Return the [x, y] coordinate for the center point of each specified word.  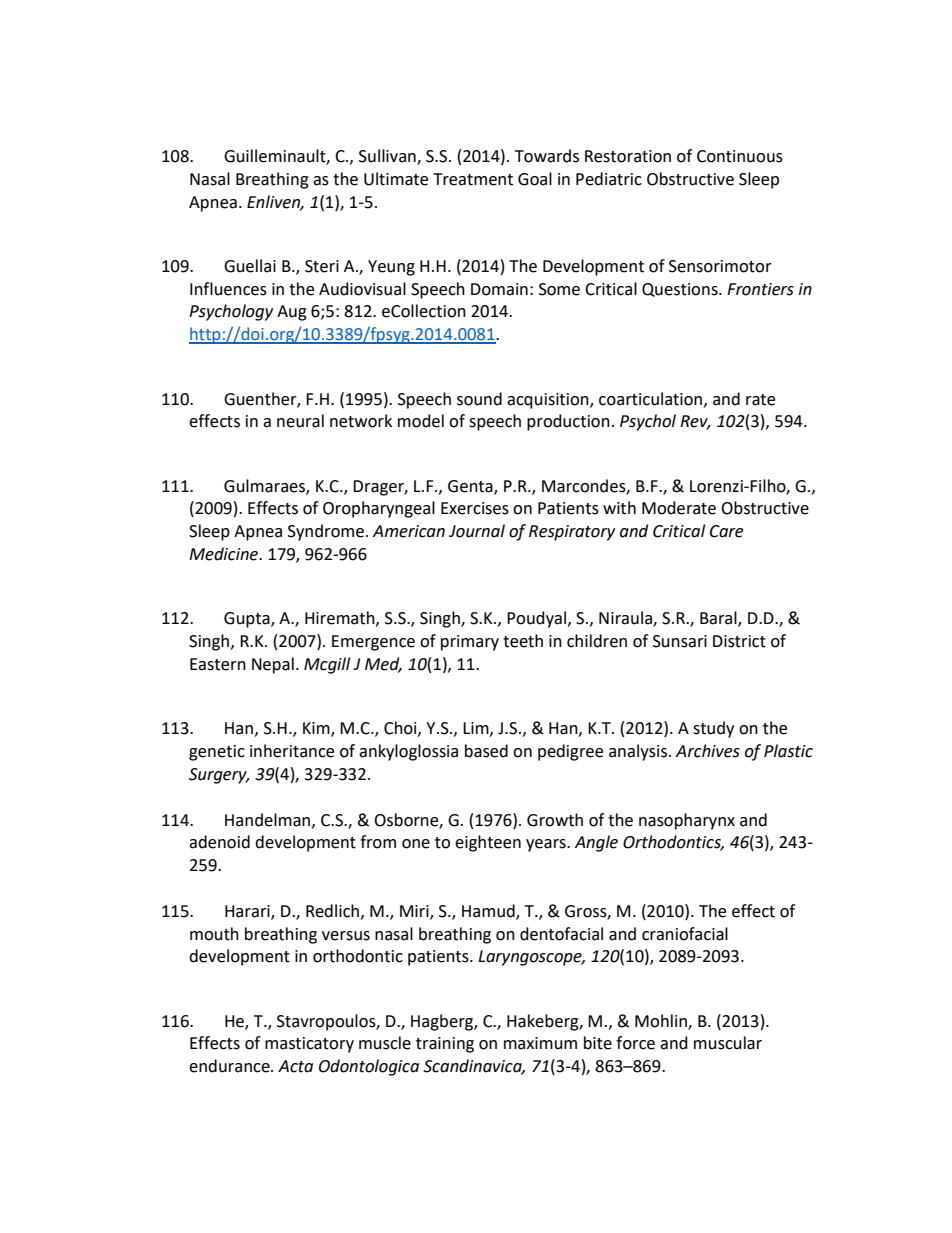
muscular [728, 1043]
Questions [681, 290]
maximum [540, 1043]
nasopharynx [687, 821]
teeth [523, 641]
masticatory [309, 1045]
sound [479, 399]
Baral [719, 619]
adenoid [219, 842]
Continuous [740, 156]
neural [300, 421]
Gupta [248, 620]
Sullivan [388, 157]
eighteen [488, 843]
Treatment [473, 179]
